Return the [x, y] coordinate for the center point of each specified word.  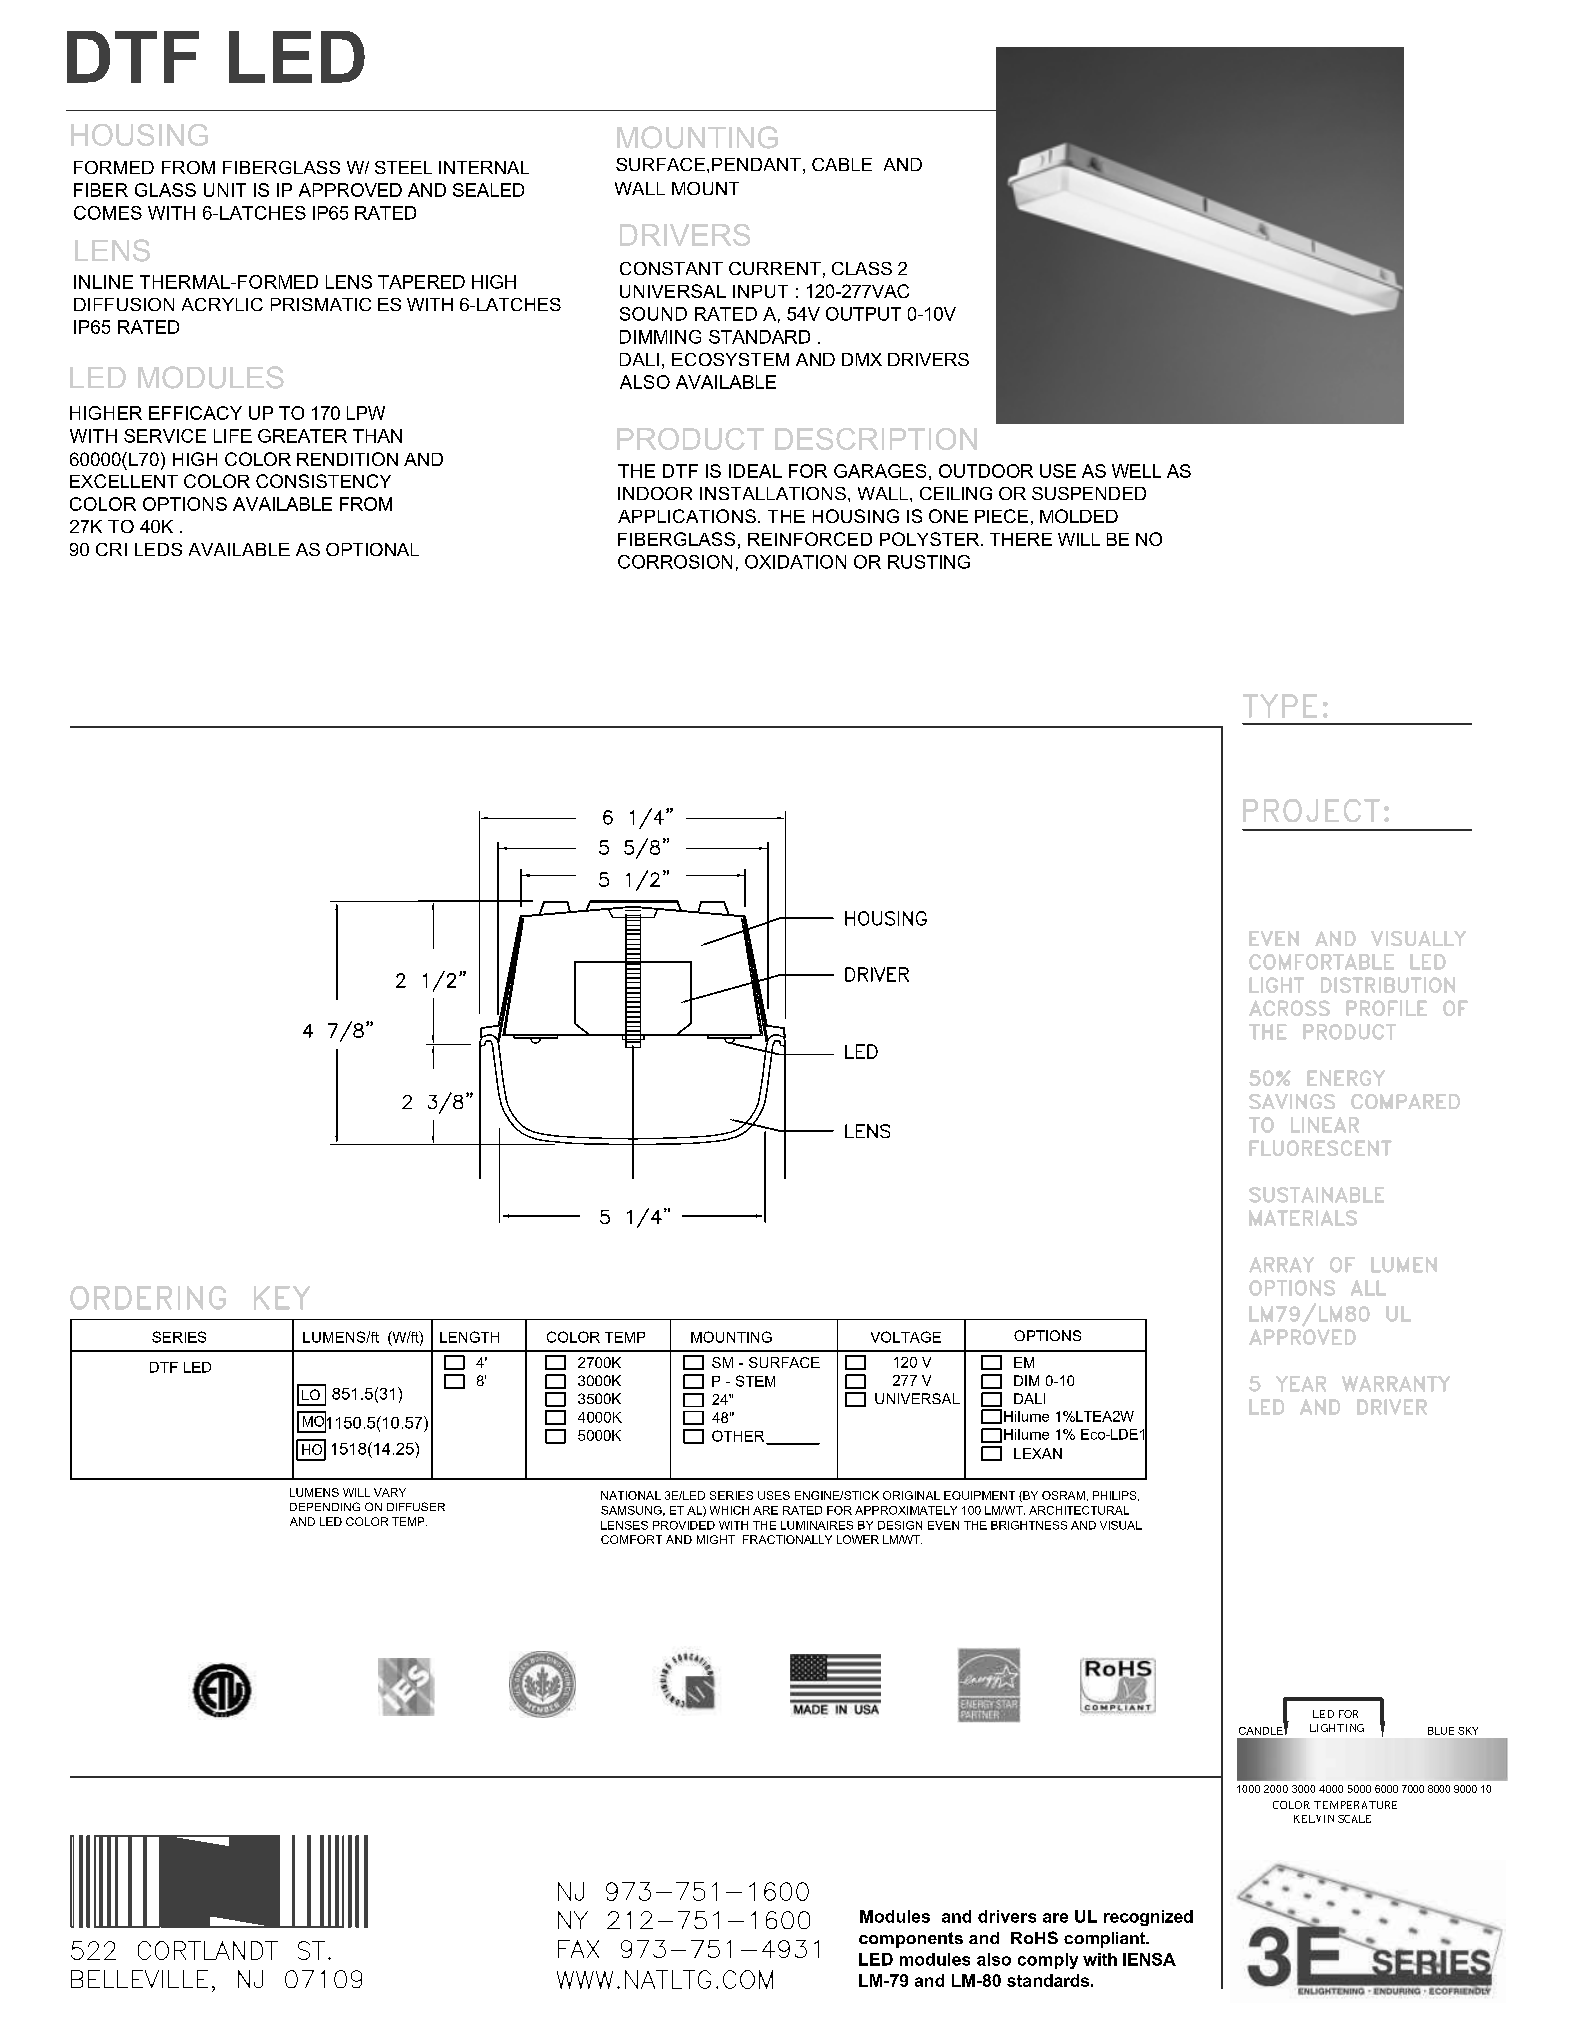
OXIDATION [795, 562]
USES [774, 1495]
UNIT [225, 190]
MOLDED [1079, 516]
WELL [1136, 471]
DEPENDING [325, 1506]
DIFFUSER [416, 1506]
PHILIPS [1116, 1496]
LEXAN [1038, 1453]
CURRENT [775, 268]
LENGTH [469, 1337]
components [911, 1940]
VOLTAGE [906, 1337]
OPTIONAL [372, 549]
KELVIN [1314, 1819]
